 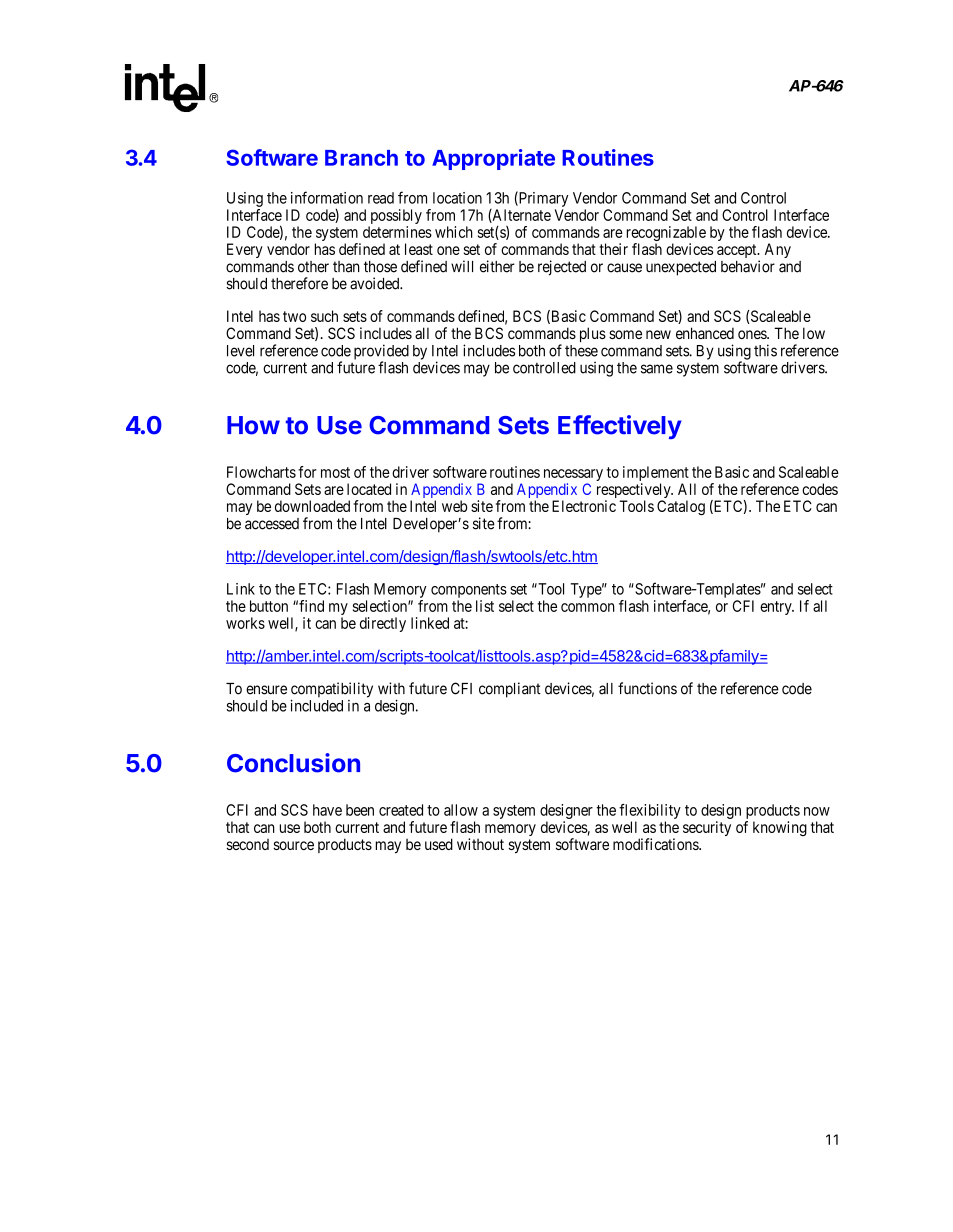 I want to click on allow, so click(x=461, y=810).
